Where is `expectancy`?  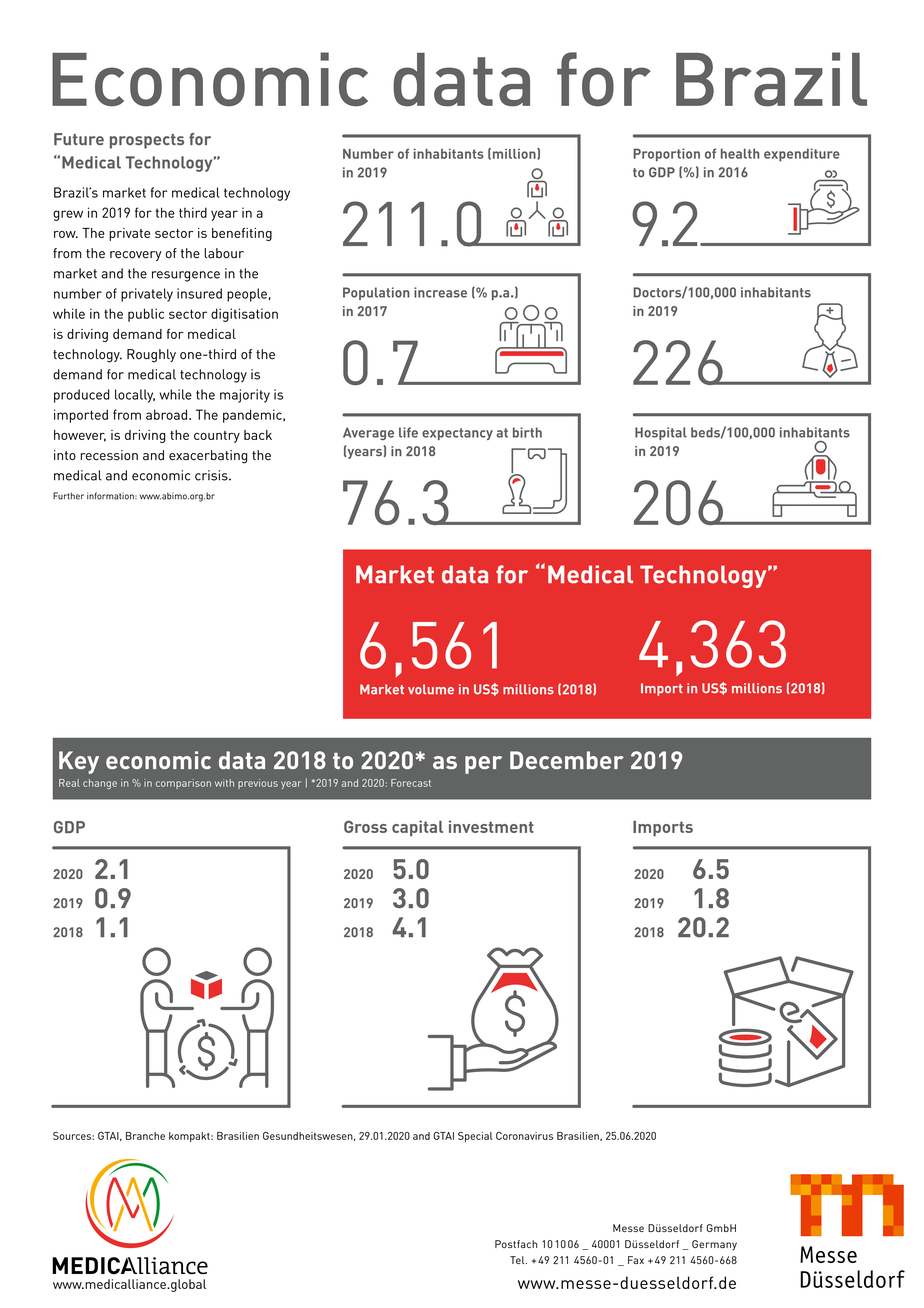
expectancy is located at coordinates (457, 434).
